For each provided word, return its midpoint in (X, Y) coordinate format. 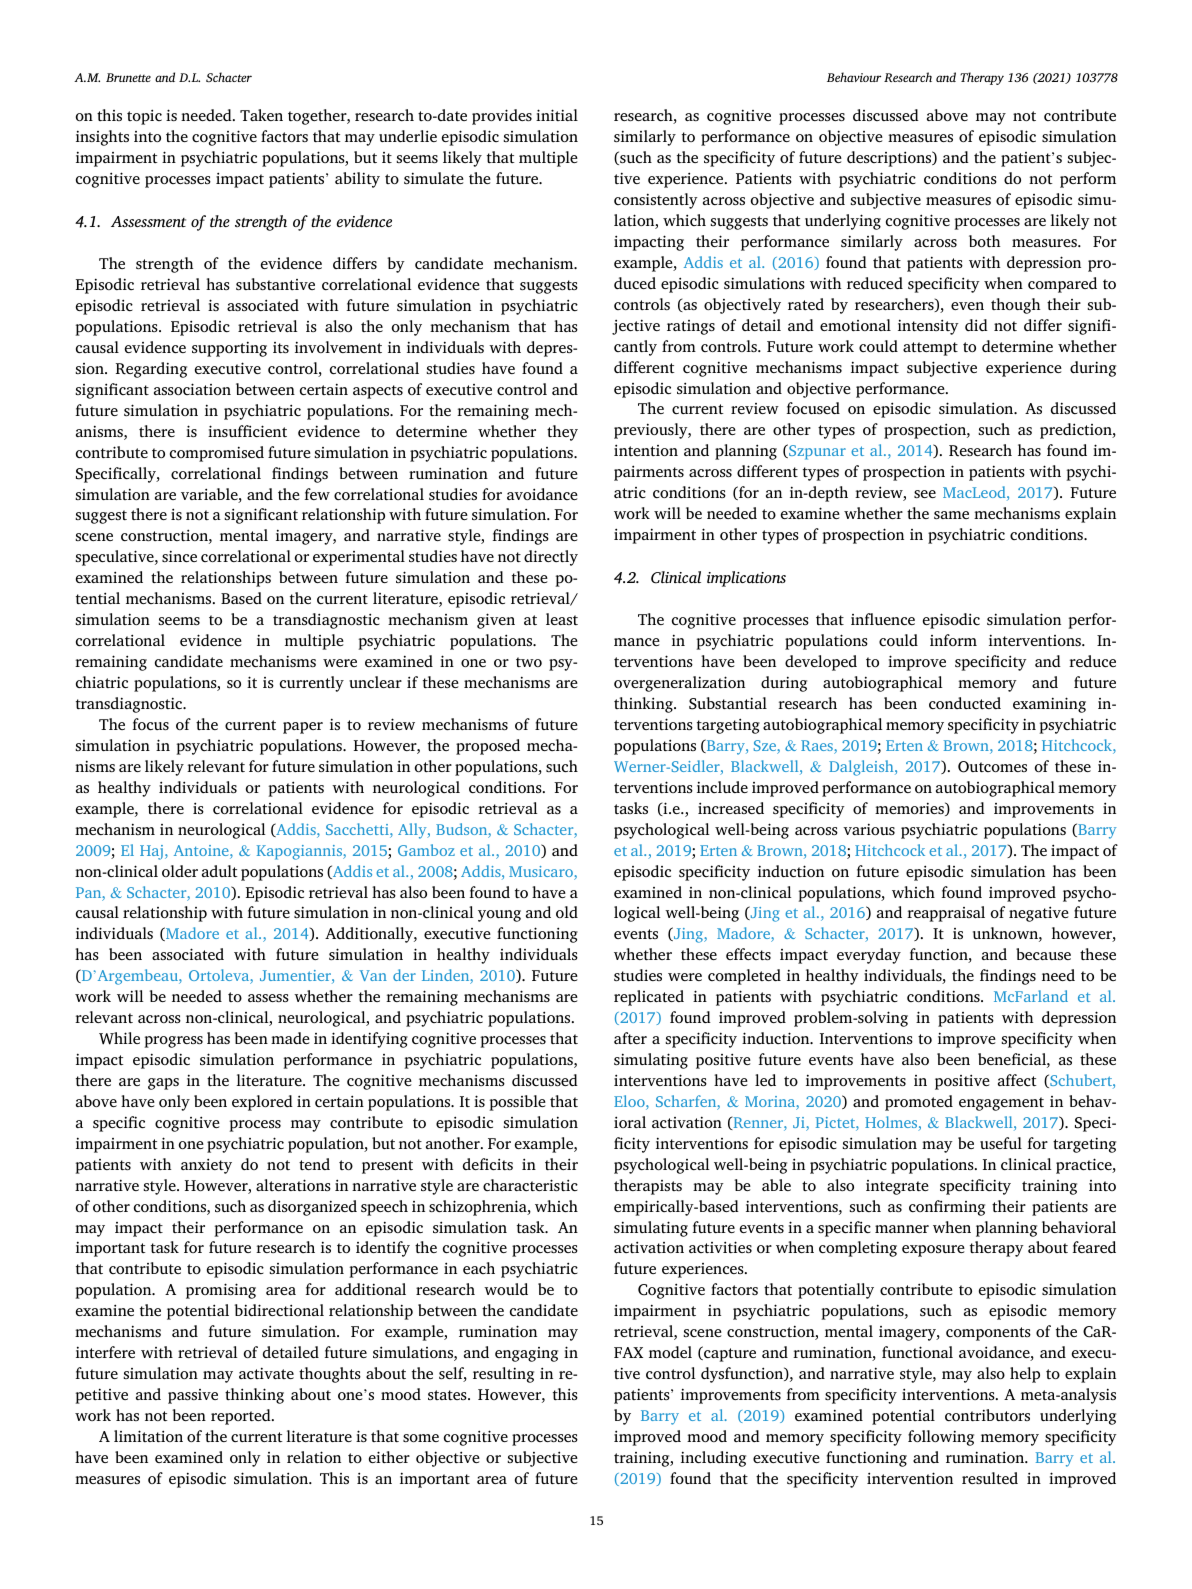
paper (303, 728)
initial (557, 115)
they (562, 433)
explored (262, 1103)
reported (242, 1417)
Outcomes (992, 767)
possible (518, 1103)
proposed (488, 747)
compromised (217, 454)
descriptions (890, 159)
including (713, 1459)
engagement (1001, 1104)
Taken (261, 115)
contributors (987, 1415)
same (951, 515)
